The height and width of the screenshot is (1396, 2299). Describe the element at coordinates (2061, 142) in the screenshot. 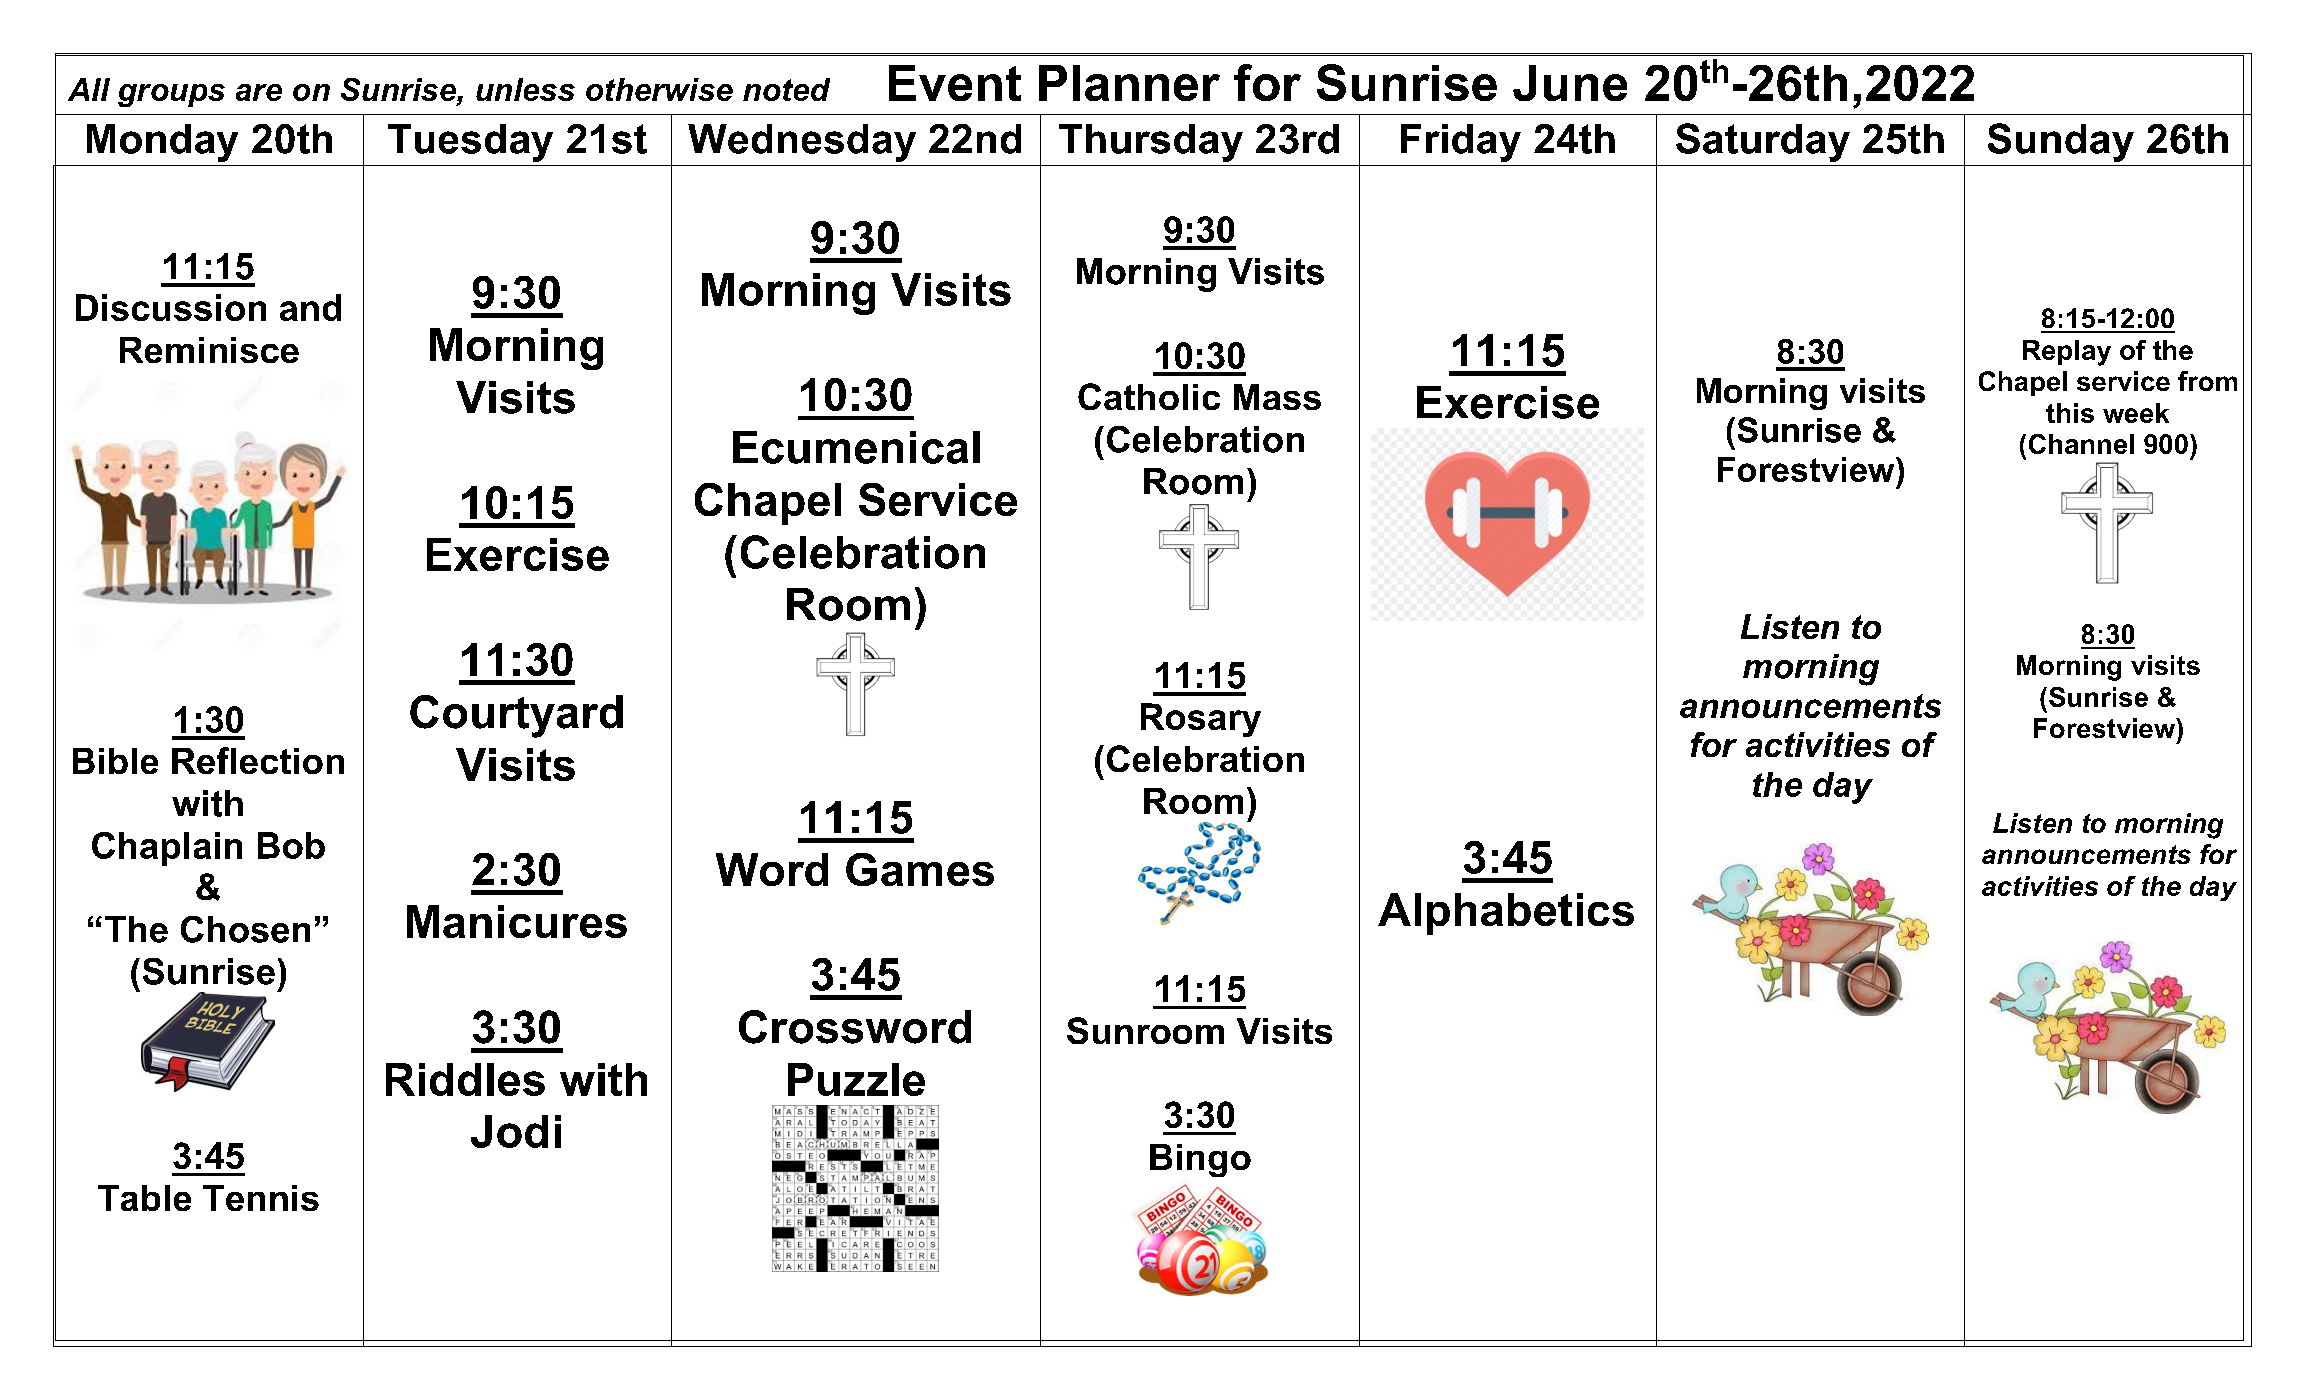

I see `Sunday` at that location.
